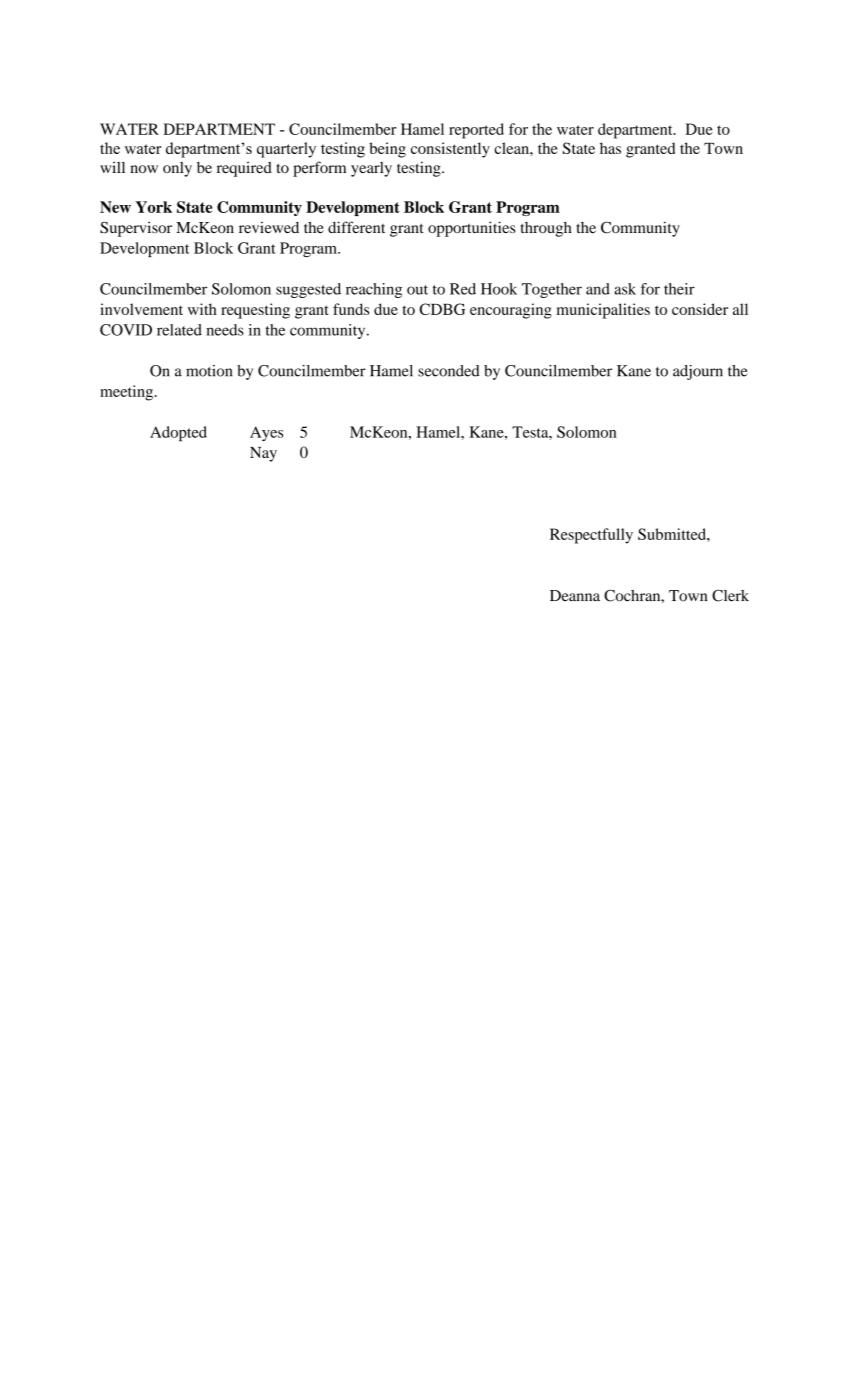  Describe the element at coordinates (450, 150) in the document. I see `consistently` at that location.
